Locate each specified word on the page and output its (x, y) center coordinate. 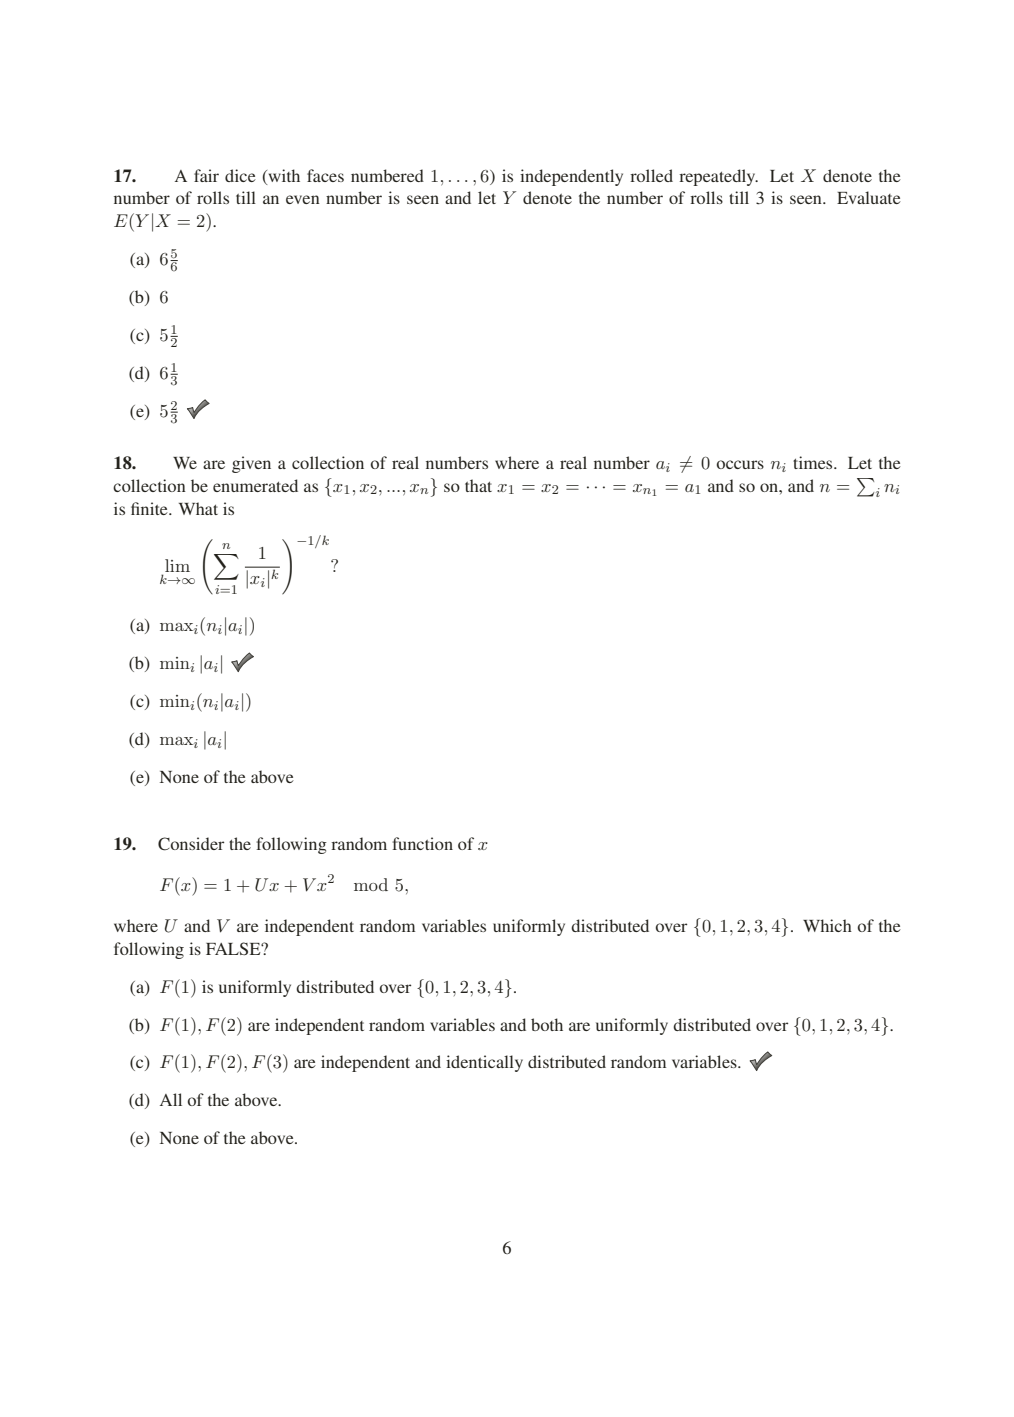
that (478, 485)
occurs (740, 464)
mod (371, 884)
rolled (651, 175)
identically (484, 1063)
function (422, 843)
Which (827, 925)
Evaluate (869, 197)
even (303, 199)
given (251, 464)
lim (177, 565)
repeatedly (718, 177)
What (198, 508)
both (547, 1024)
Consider (191, 844)
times (814, 462)
